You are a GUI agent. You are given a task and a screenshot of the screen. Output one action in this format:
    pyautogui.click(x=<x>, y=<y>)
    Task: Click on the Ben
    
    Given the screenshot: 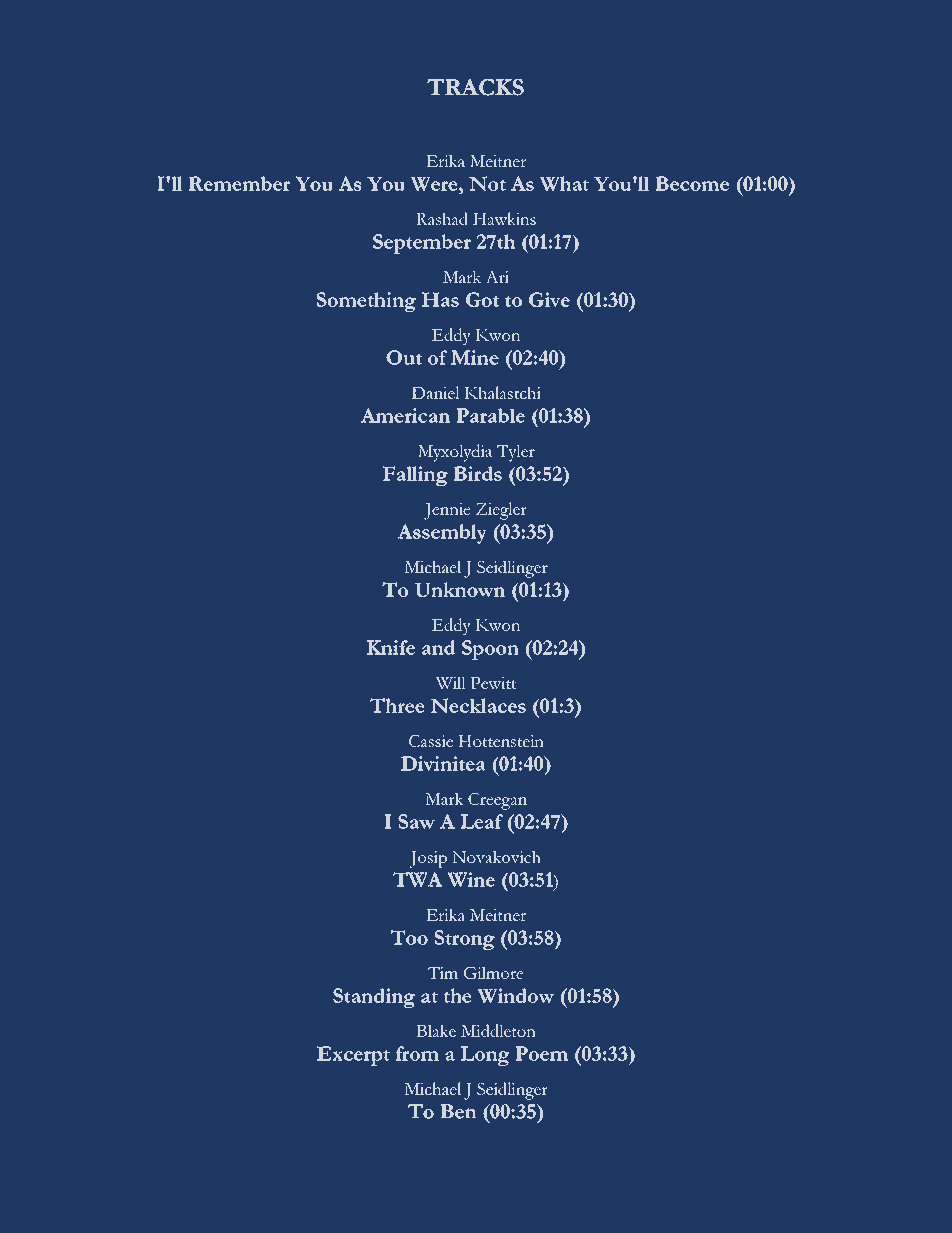 What is the action you would take?
    pyautogui.click(x=458, y=1111)
